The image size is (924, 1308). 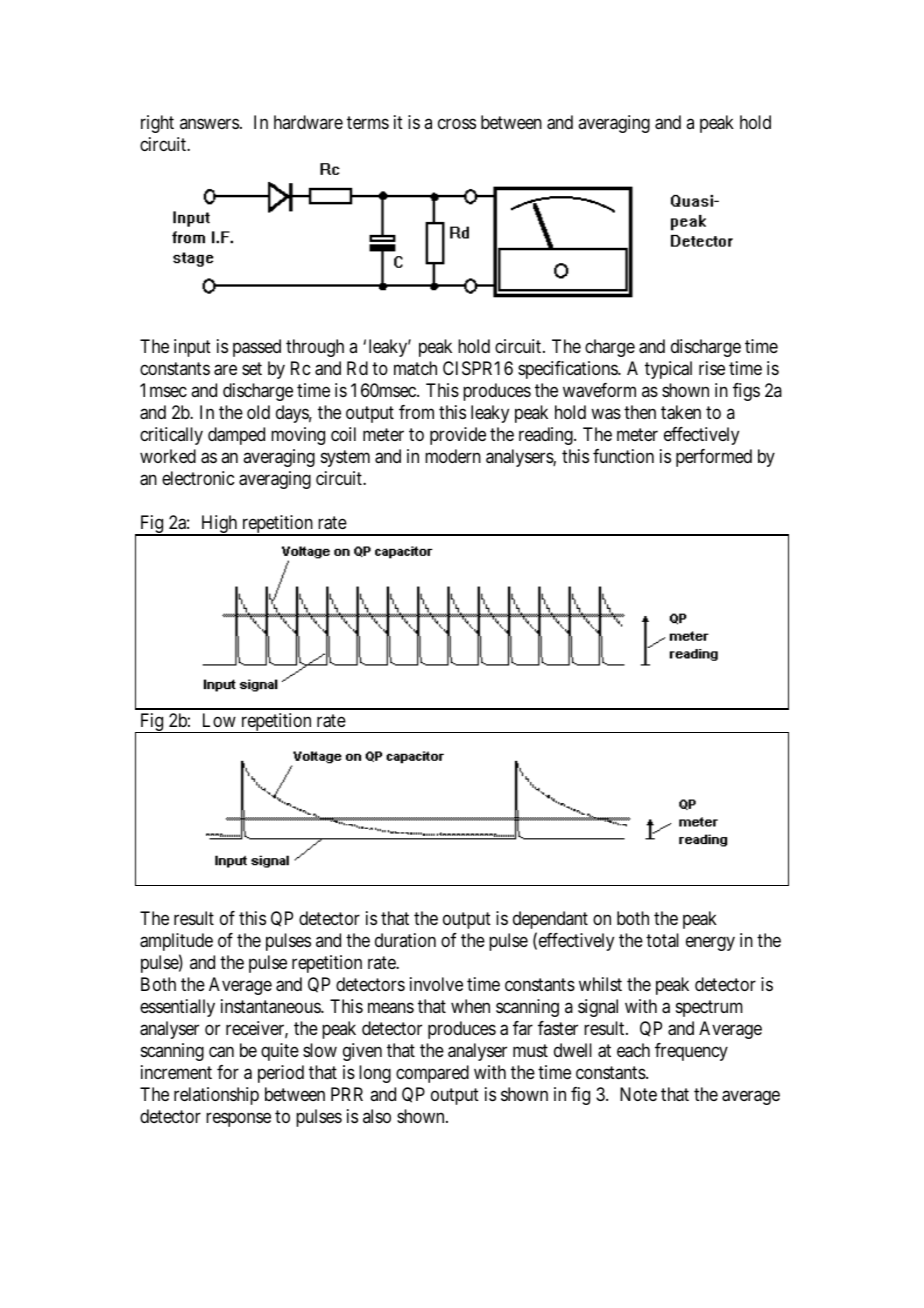 What do you see at coordinates (219, 525) in the image?
I see `High` at bounding box center [219, 525].
